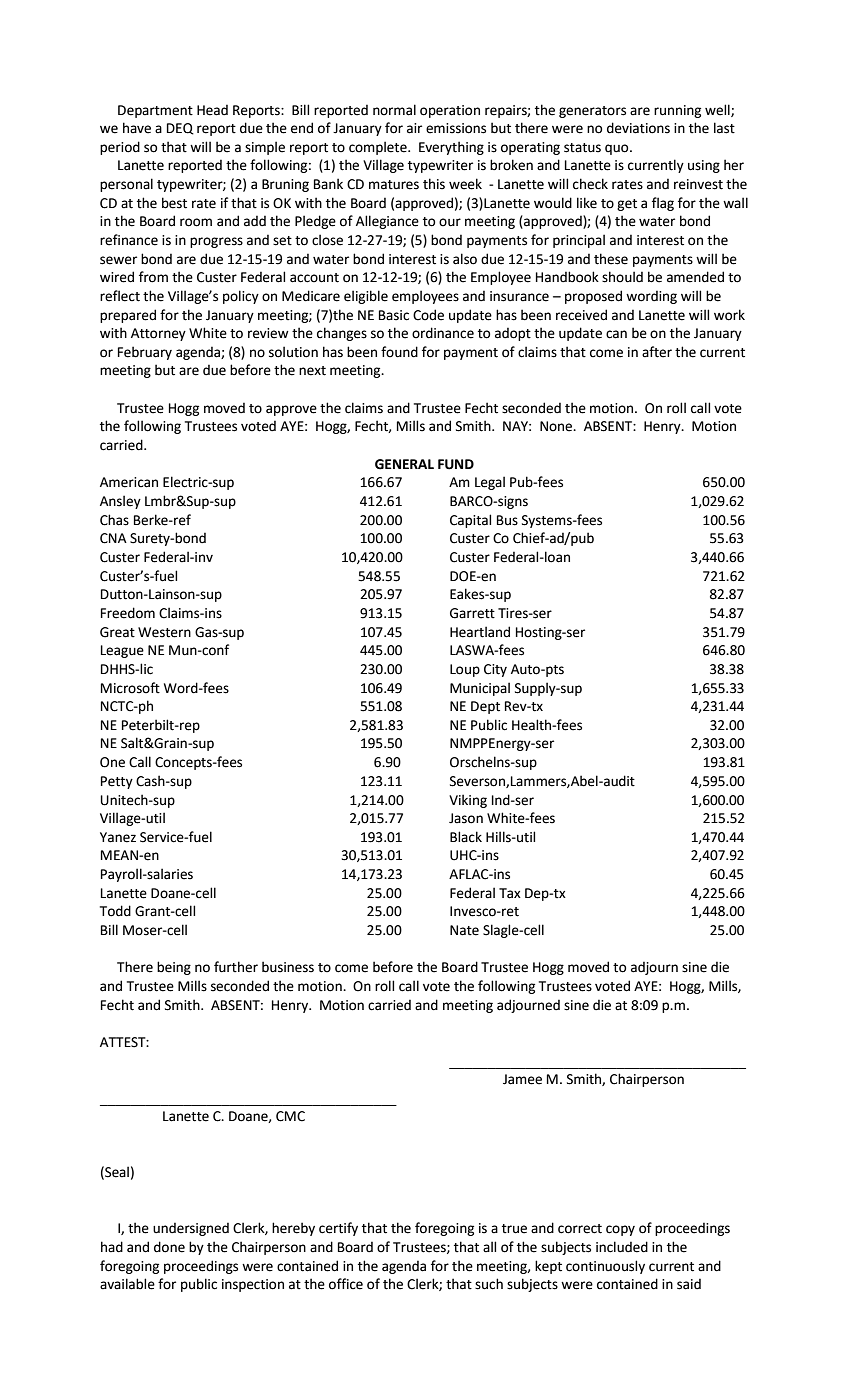 This image has width=849, height=1400. I want to click on Everything, so click(451, 148).
